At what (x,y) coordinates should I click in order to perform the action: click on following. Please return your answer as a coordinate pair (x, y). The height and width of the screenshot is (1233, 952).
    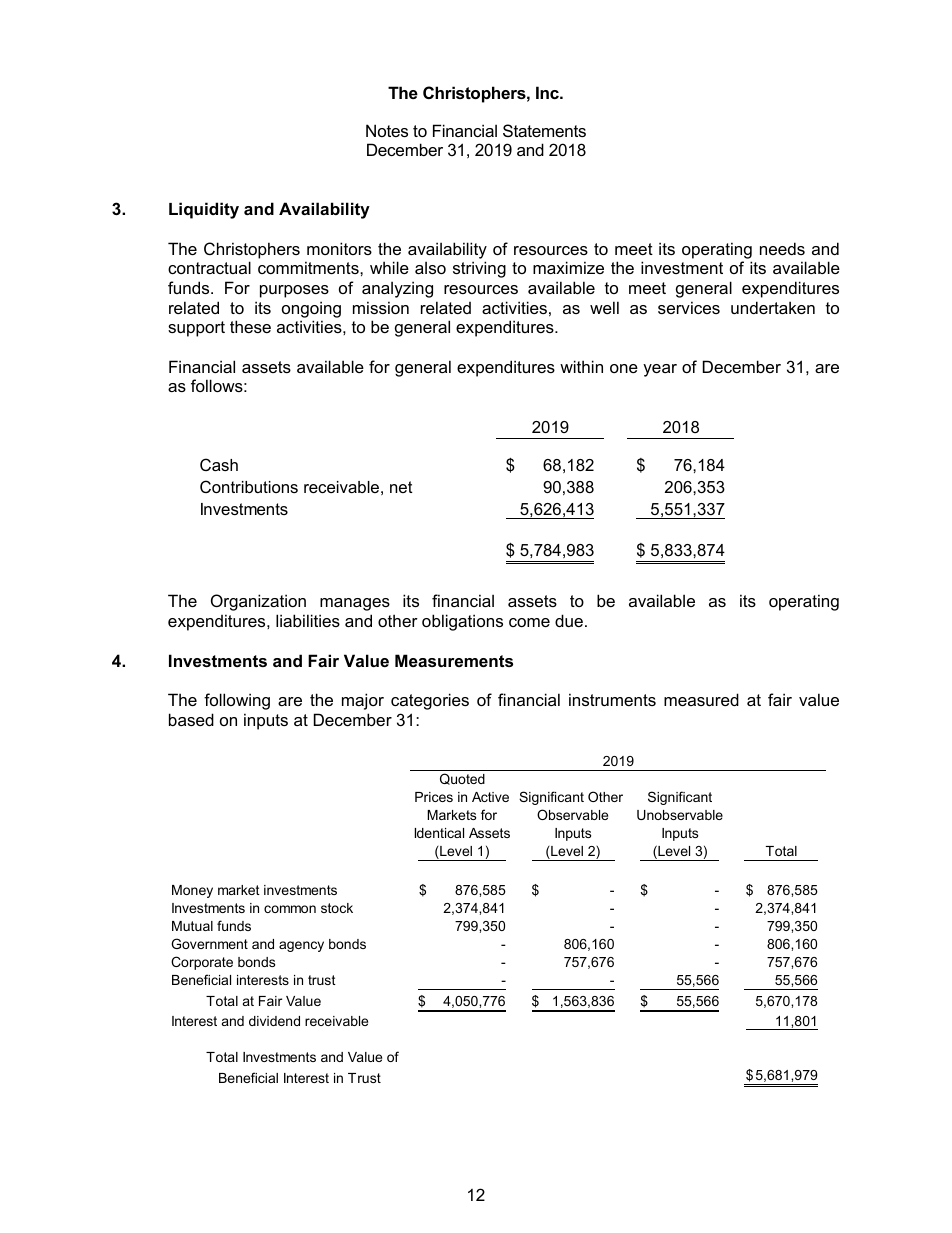
    Looking at the image, I should click on (237, 701).
